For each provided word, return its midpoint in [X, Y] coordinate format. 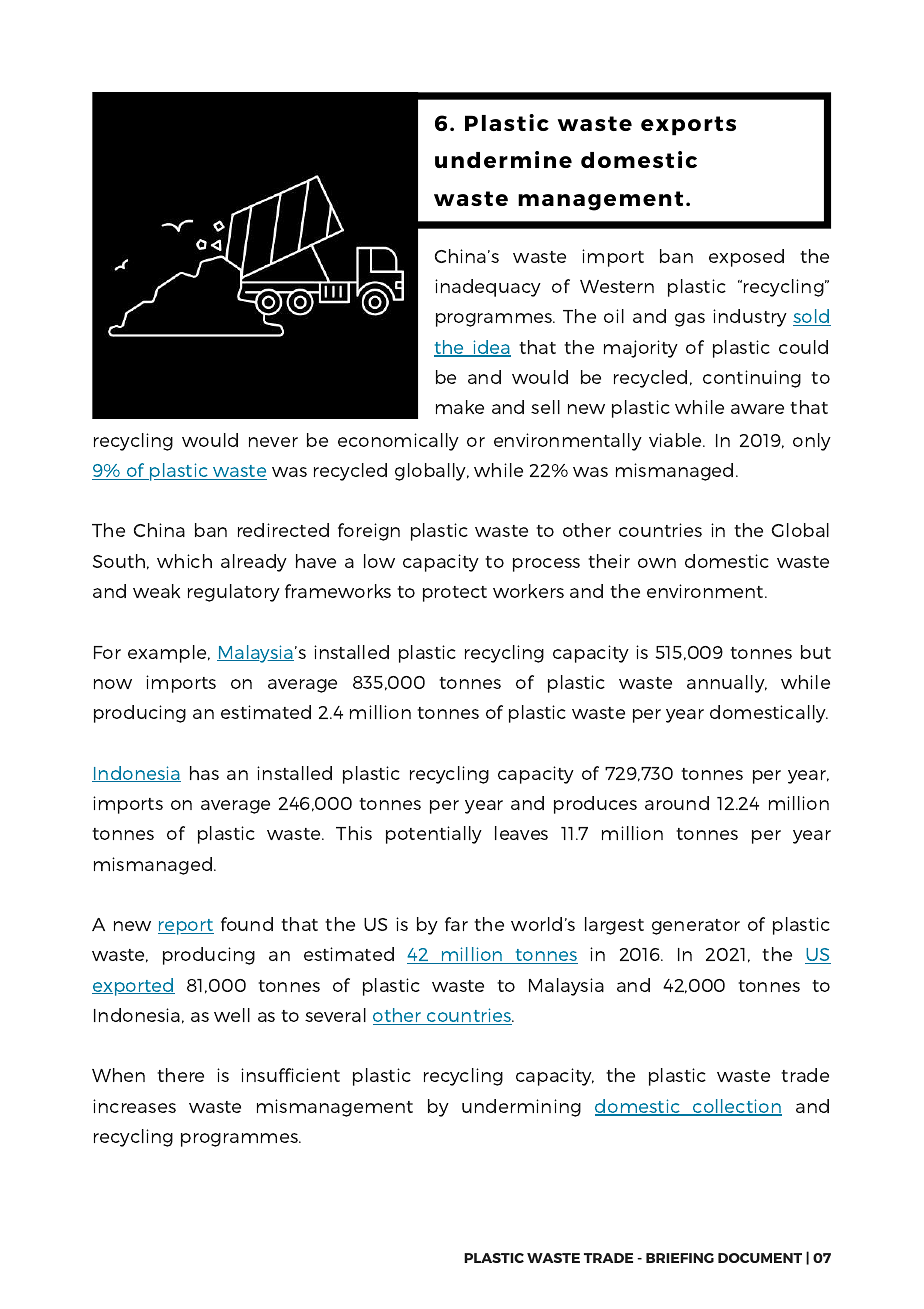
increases [134, 1106]
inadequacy [488, 288]
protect [455, 594]
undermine [503, 159]
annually [727, 684]
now [113, 684]
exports [688, 126]
